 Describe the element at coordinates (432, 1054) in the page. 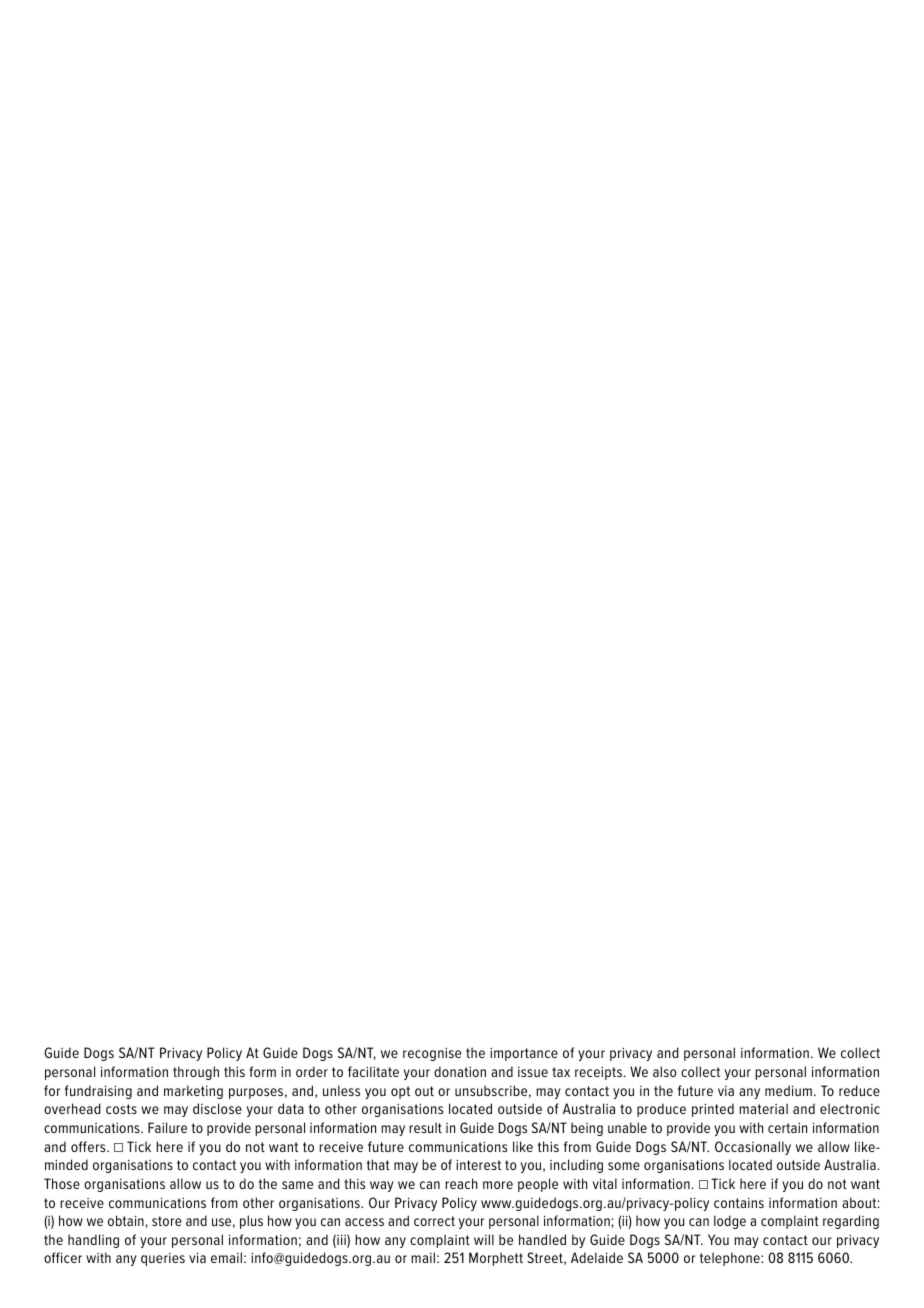

I see `recognise` at that location.
